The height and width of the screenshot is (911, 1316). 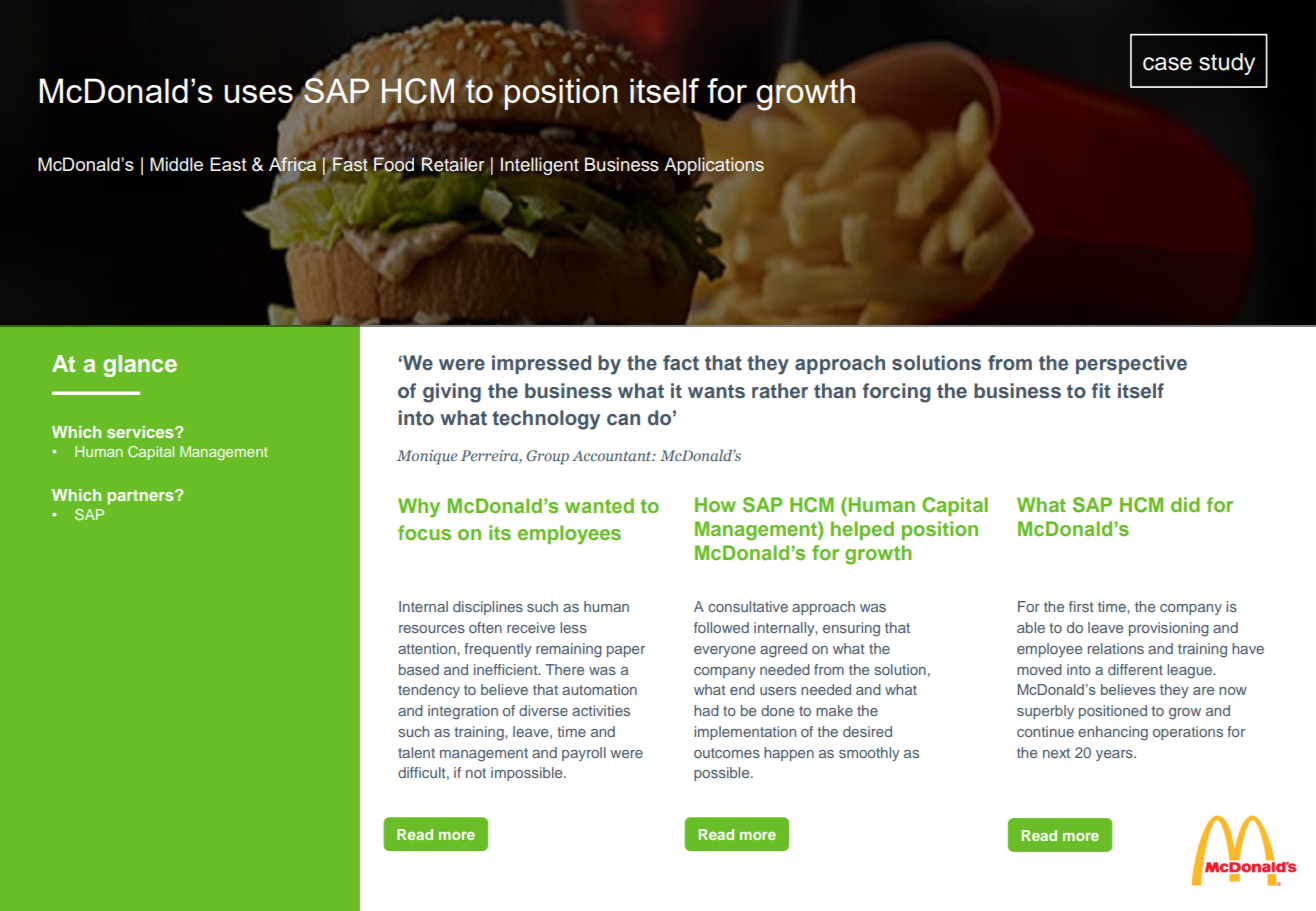 I want to click on case, so click(x=1167, y=64).
